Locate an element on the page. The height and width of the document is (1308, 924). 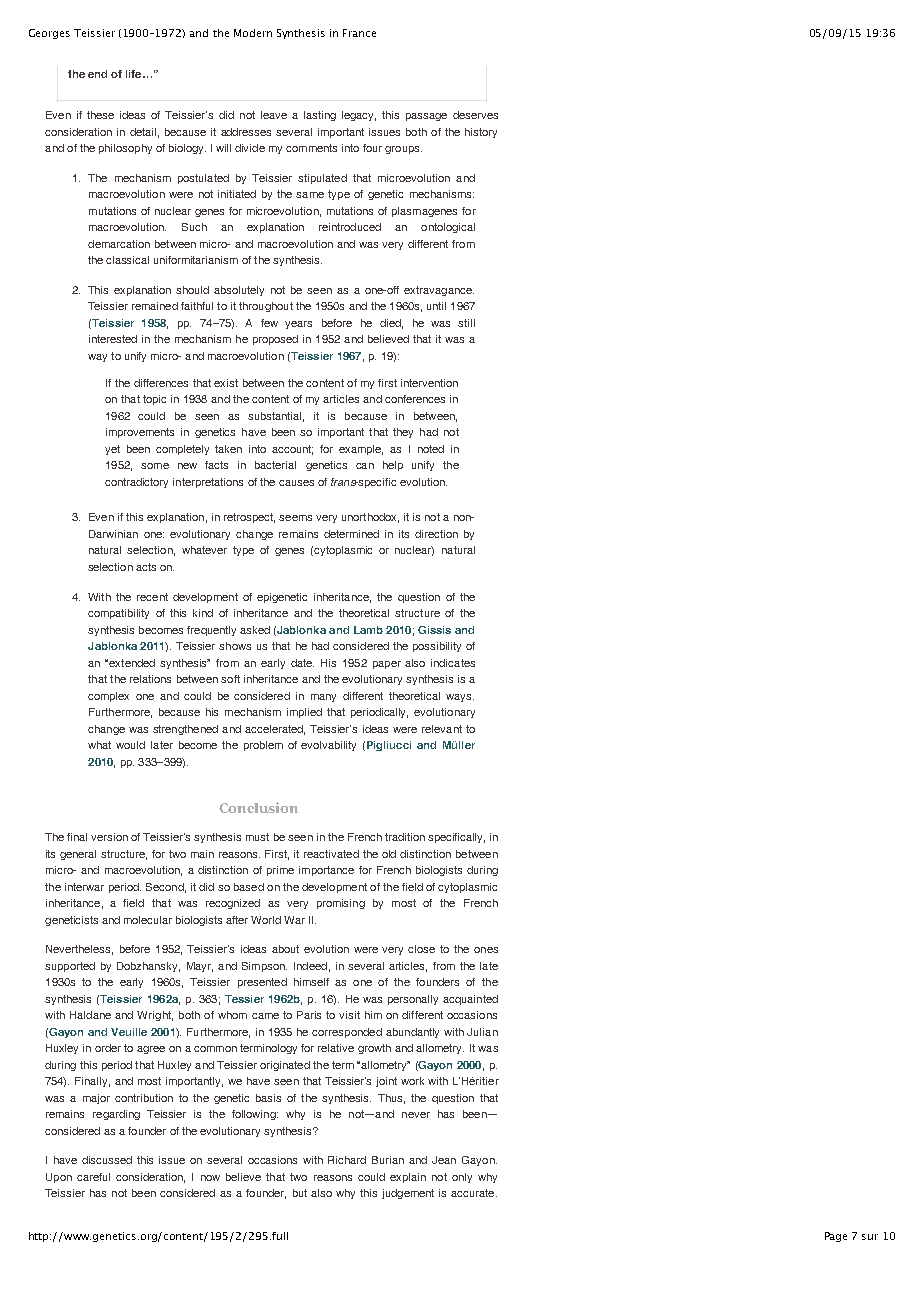
would is located at coordinates (130, 745).
